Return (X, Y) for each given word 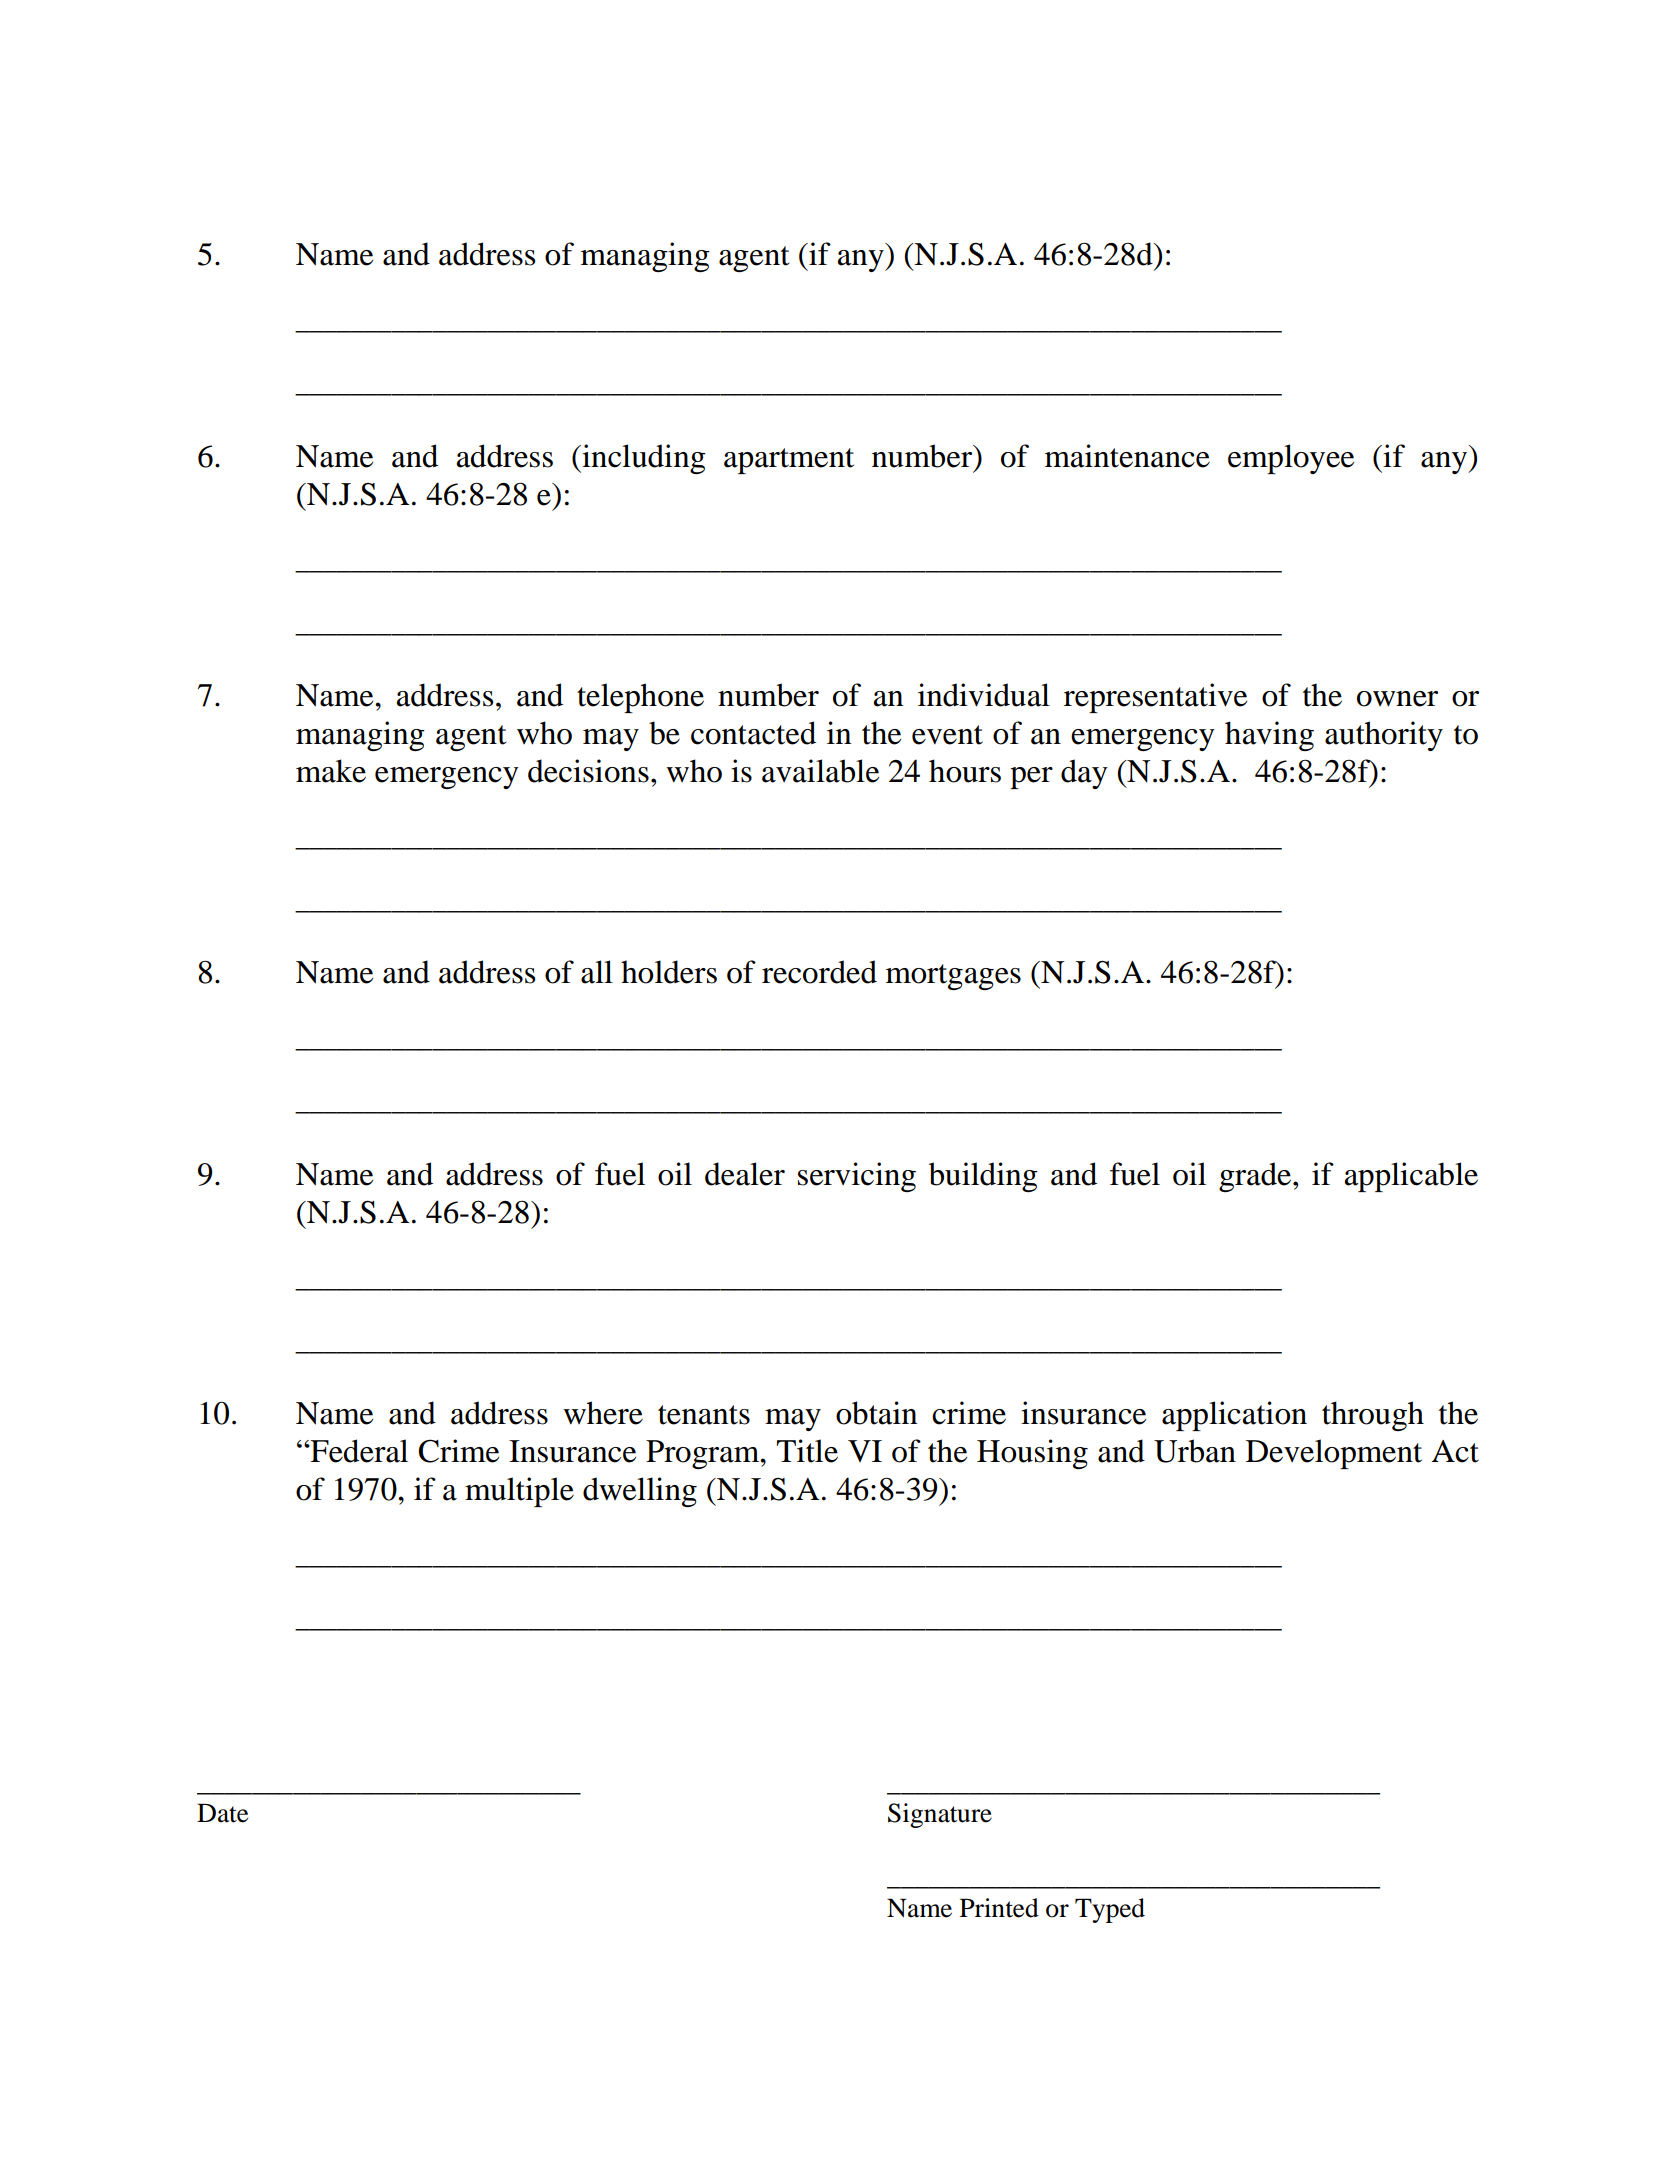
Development (1334, 1454)
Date (222, 1813)
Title (807, 1451)
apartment (789, 461)
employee (1291, 459)
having (1269, 736)
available (820, 771)
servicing (857, 1177)
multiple (519, 1492)
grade (1256, 1177)
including (643, 459)
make (331, 771)
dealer (745, 1174)
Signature (940, 1815)
